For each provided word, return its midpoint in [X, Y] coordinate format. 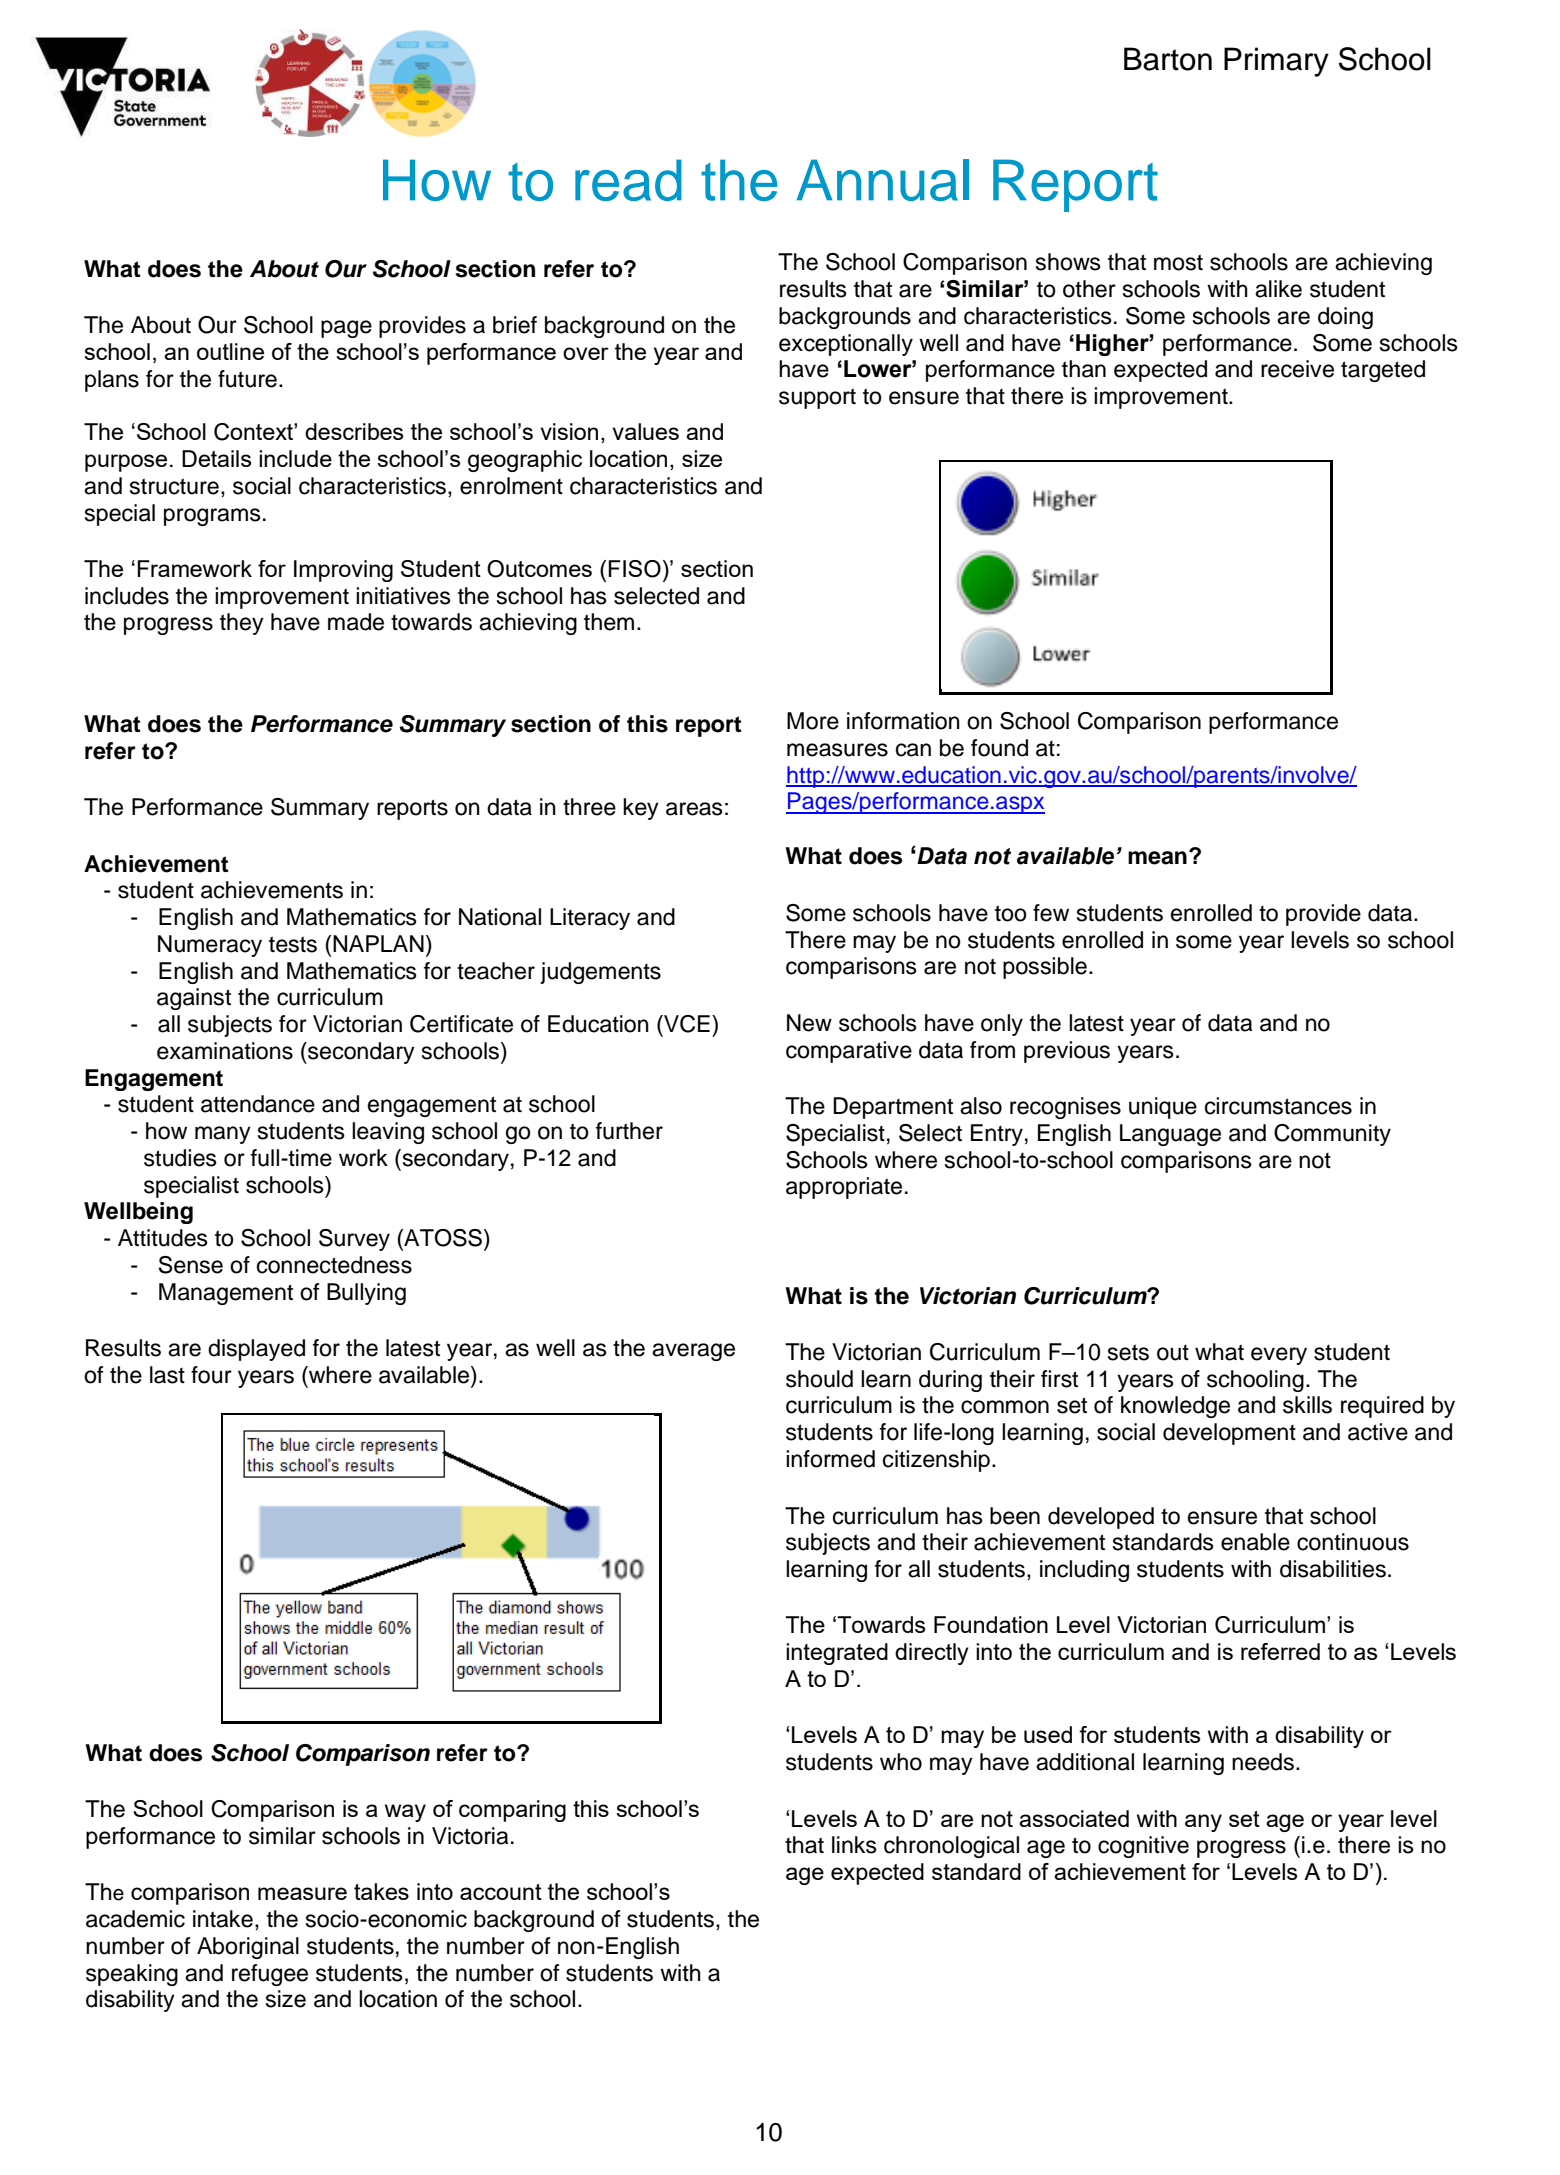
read [628, 180]
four [211, 1375]
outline [230, 351]
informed [830, 1459]
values [646, 431]
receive [1297, 369]
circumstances [1278, 1106]
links [854, 1845]
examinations [225, 1051]
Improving [343, 571]
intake [223, 1919]
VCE [686, 1024]
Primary [1276, 62]
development [1229, 1434]
